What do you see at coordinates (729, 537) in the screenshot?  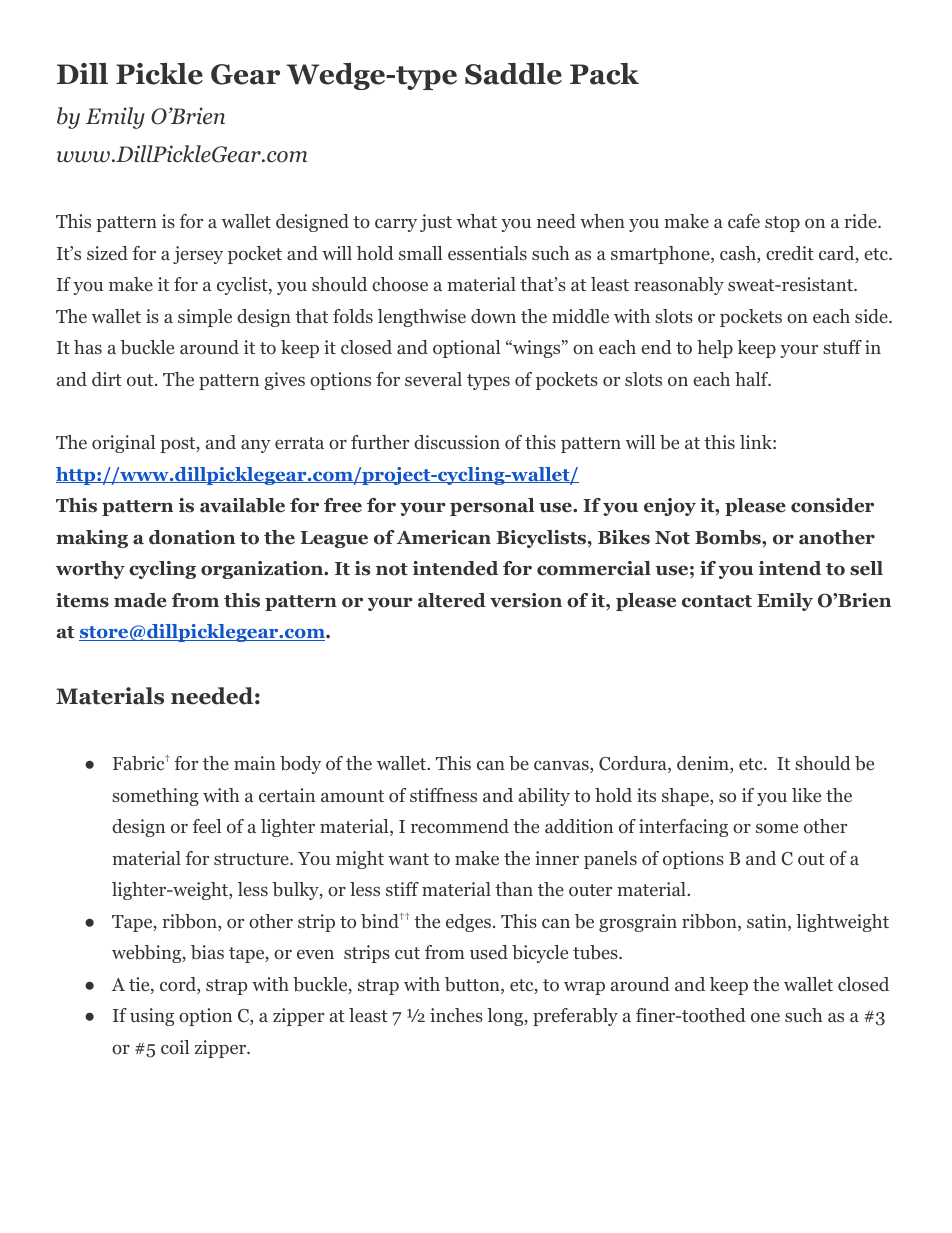 I see `Bombs` at bounding box center [729, 537].
